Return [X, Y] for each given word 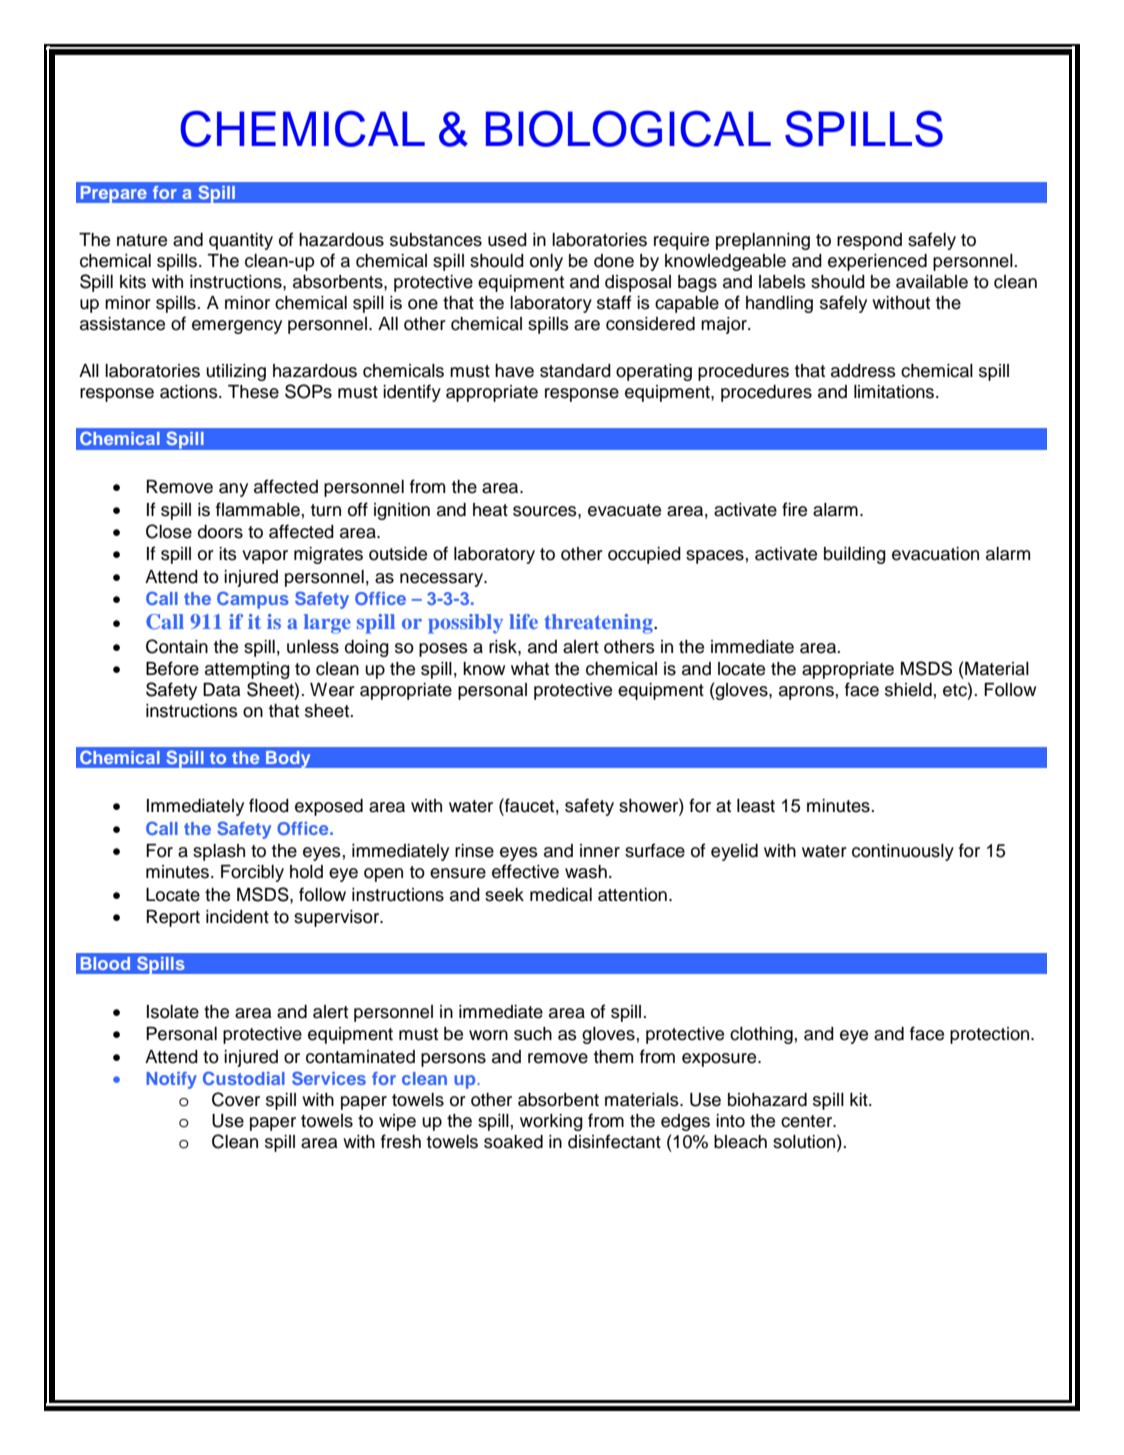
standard [575, 371]
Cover [236, 1099]
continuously [903, 852]
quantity [241, 241]
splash [219, 852]
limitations [895, 392]
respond [869, 241]
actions [190, 392]
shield [908, 690]
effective [525, 871]
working [551, 1122]
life [523, 621]
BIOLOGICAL [628, 129]
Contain [177, 646]
